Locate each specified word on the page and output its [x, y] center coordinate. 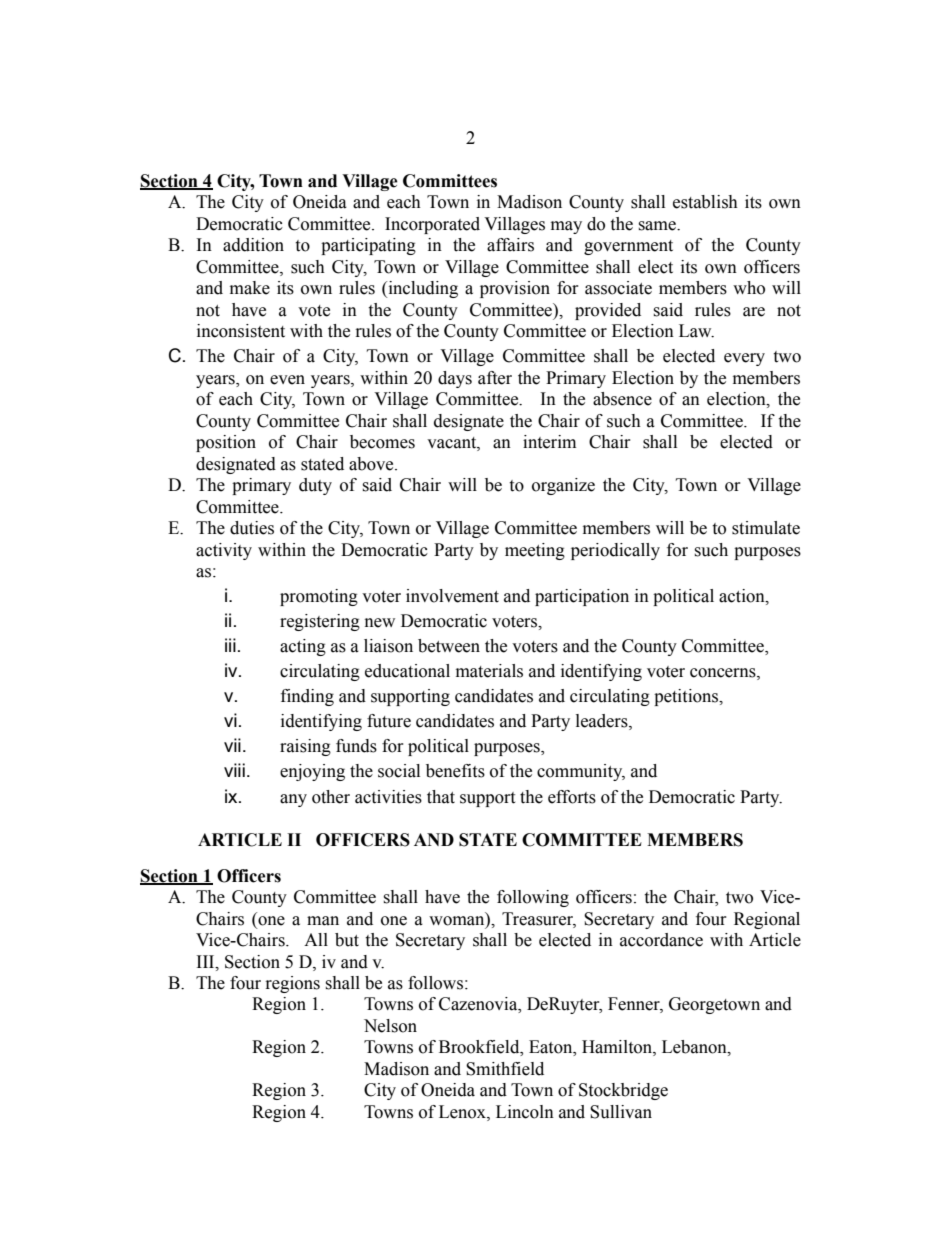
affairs [510, 245]
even [287, 380]
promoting [319, 597]
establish [705, 202]
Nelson [390, 1026]
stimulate [766, 528]
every [744, 359]
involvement [452, 596]
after [495, 378]
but [347, 940]
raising [305, 747]
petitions [687, 697]
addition [253, 245]
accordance [661, 940]
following [533, 898]
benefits [455, 771]
